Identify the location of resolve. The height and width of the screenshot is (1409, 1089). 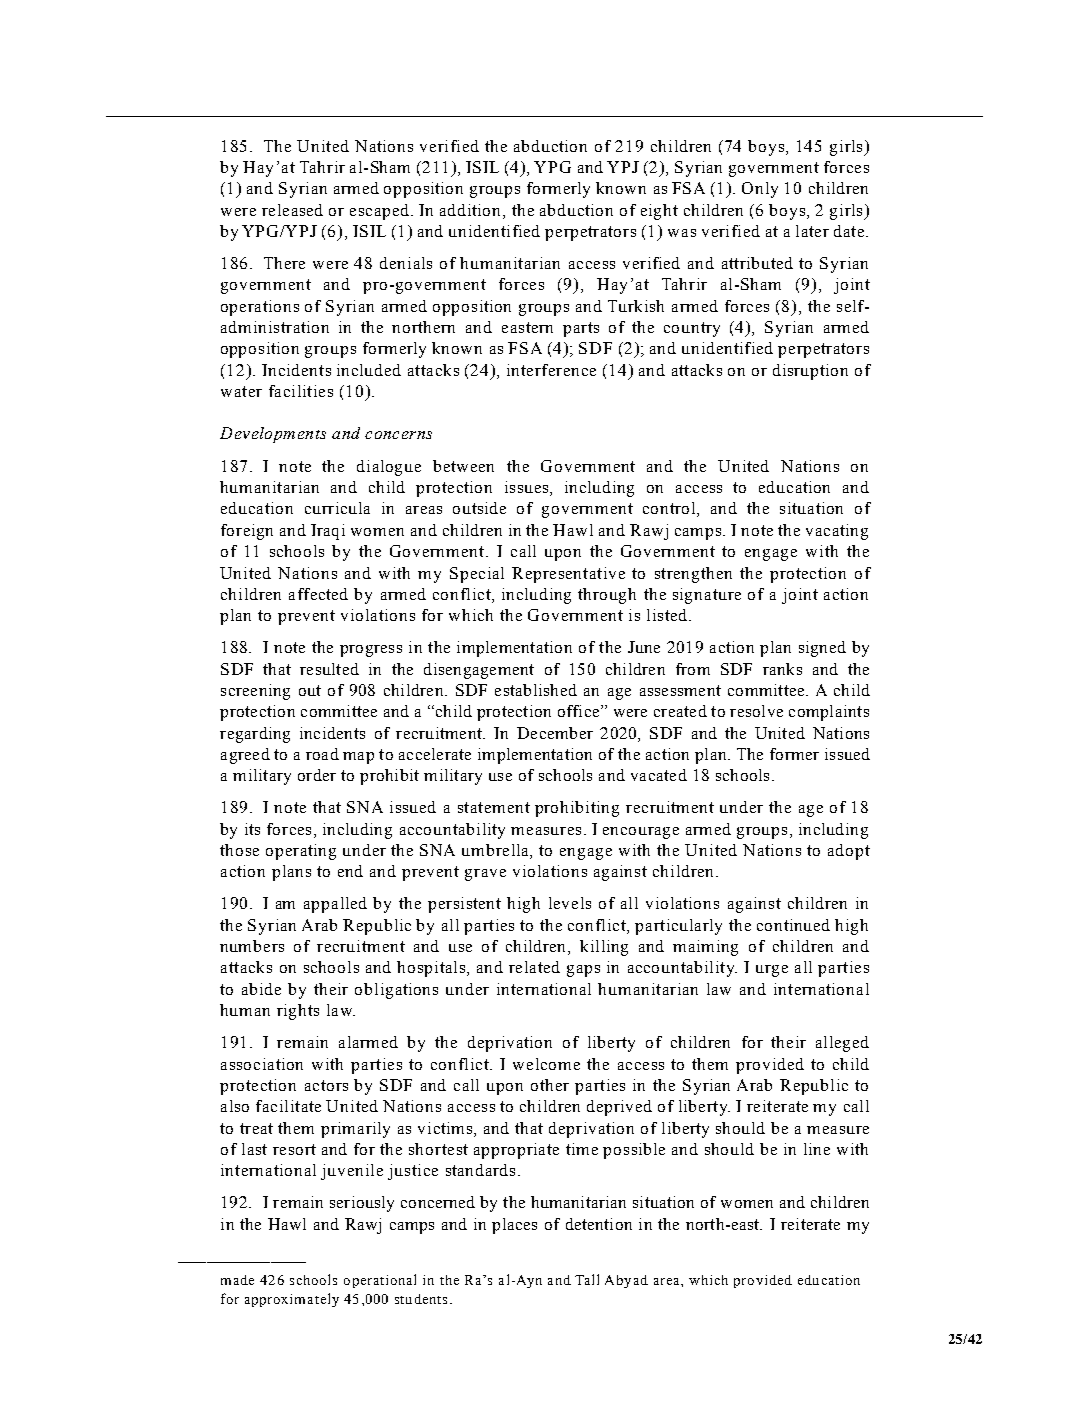
(756, 711).
